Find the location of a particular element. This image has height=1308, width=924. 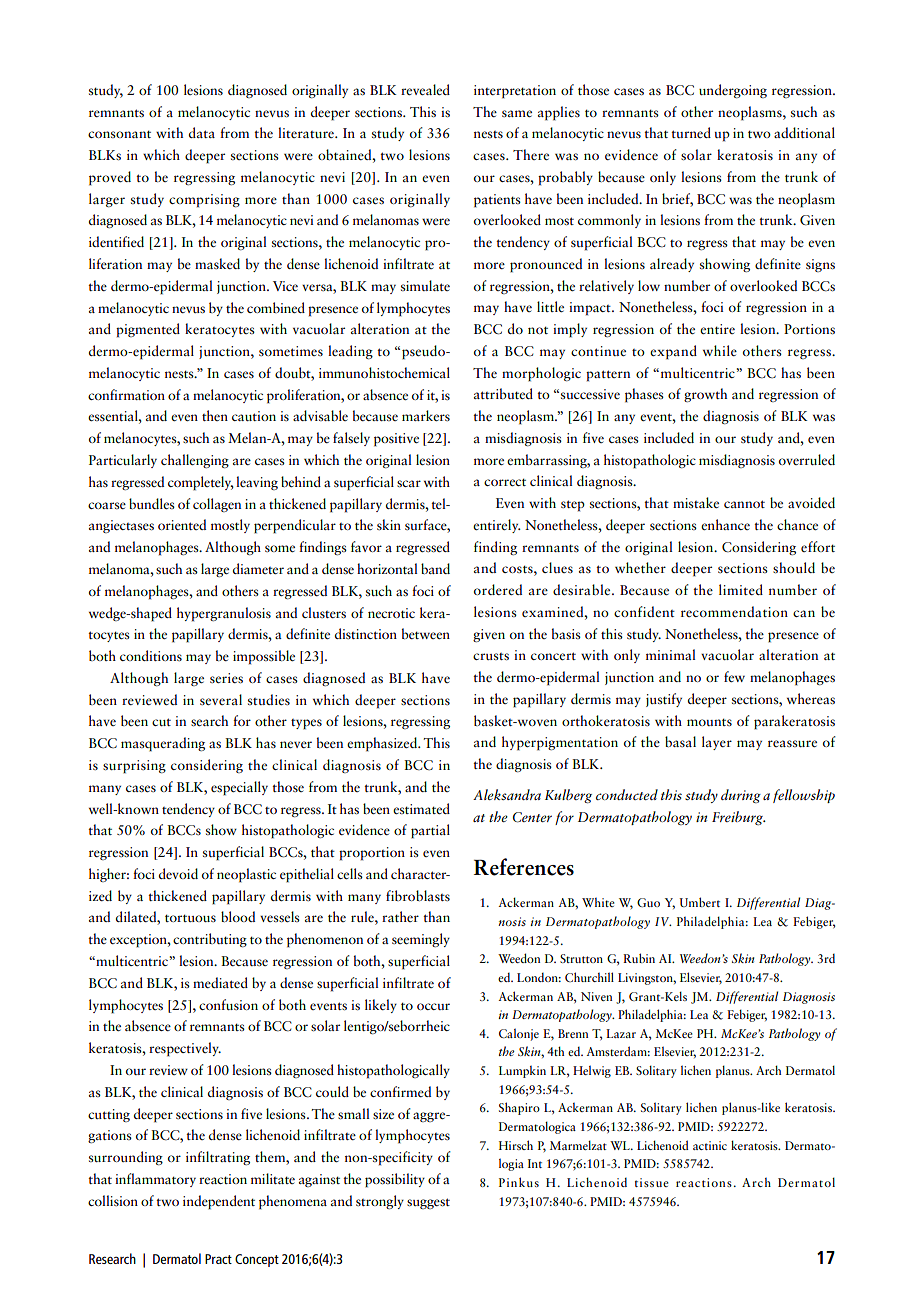

completely is located at coordinates (201, 483).
